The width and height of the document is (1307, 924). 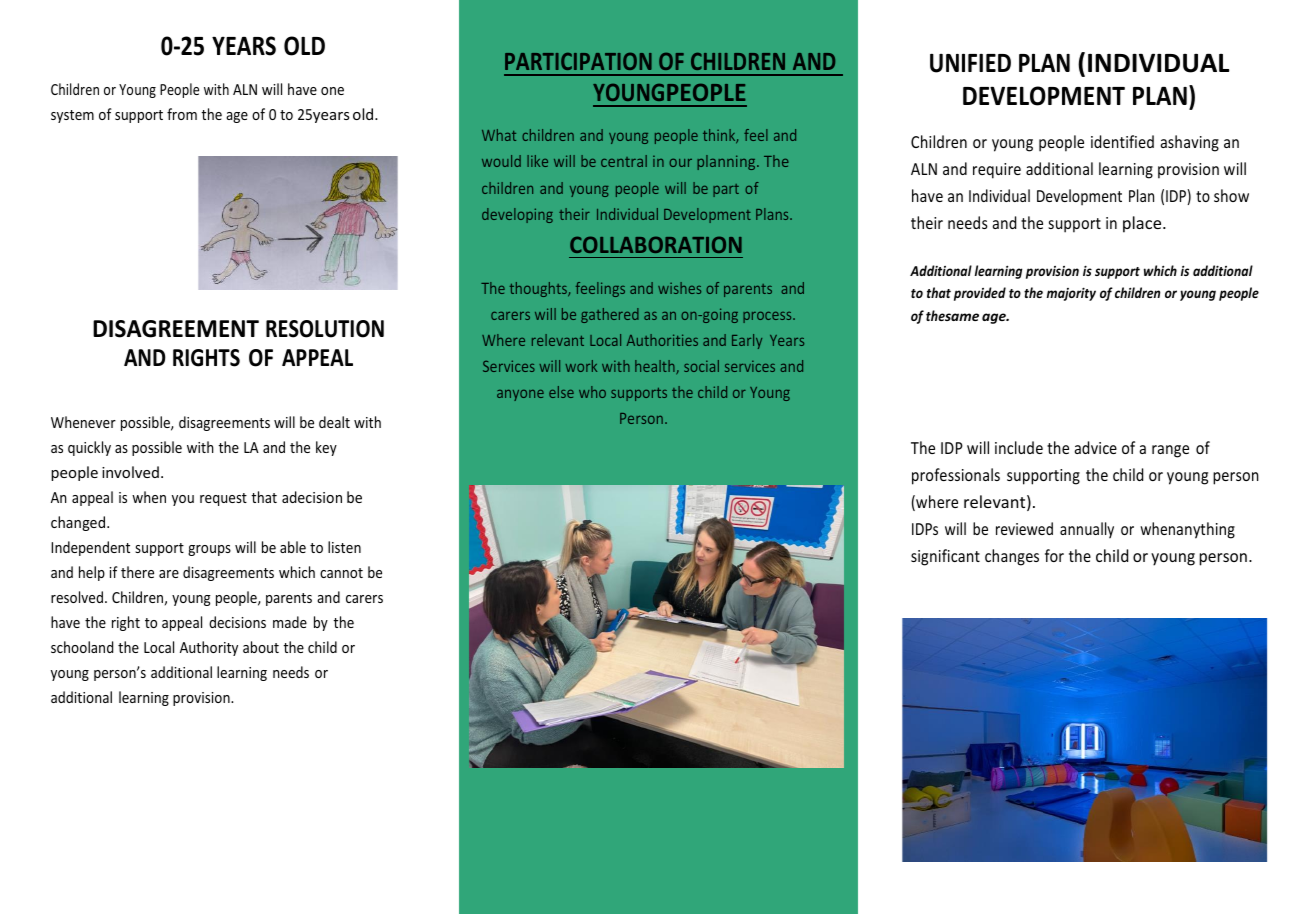 What do you see at coordinates (656, 367) in the document?
I see `health` at bounding box center [656, 367].
